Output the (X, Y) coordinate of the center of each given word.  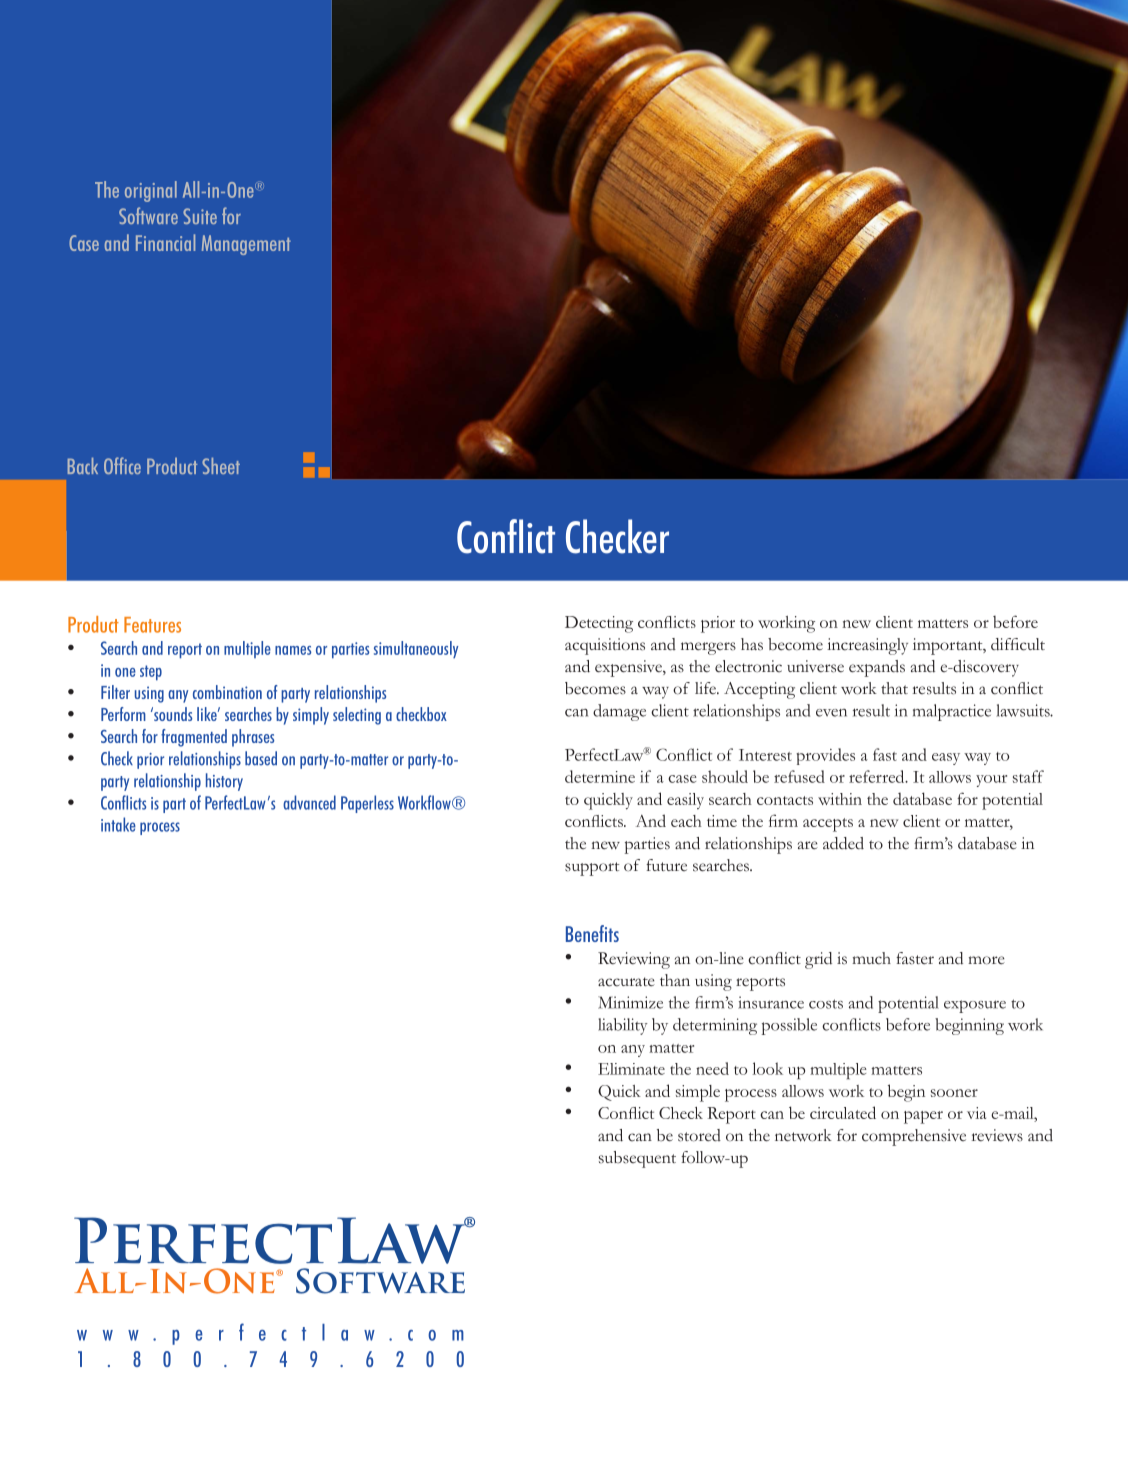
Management (246, 245)
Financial (165, 242)
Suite (200, 216)
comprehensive (914, 1137)
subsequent (637, 1159)
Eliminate (631, 1069)
